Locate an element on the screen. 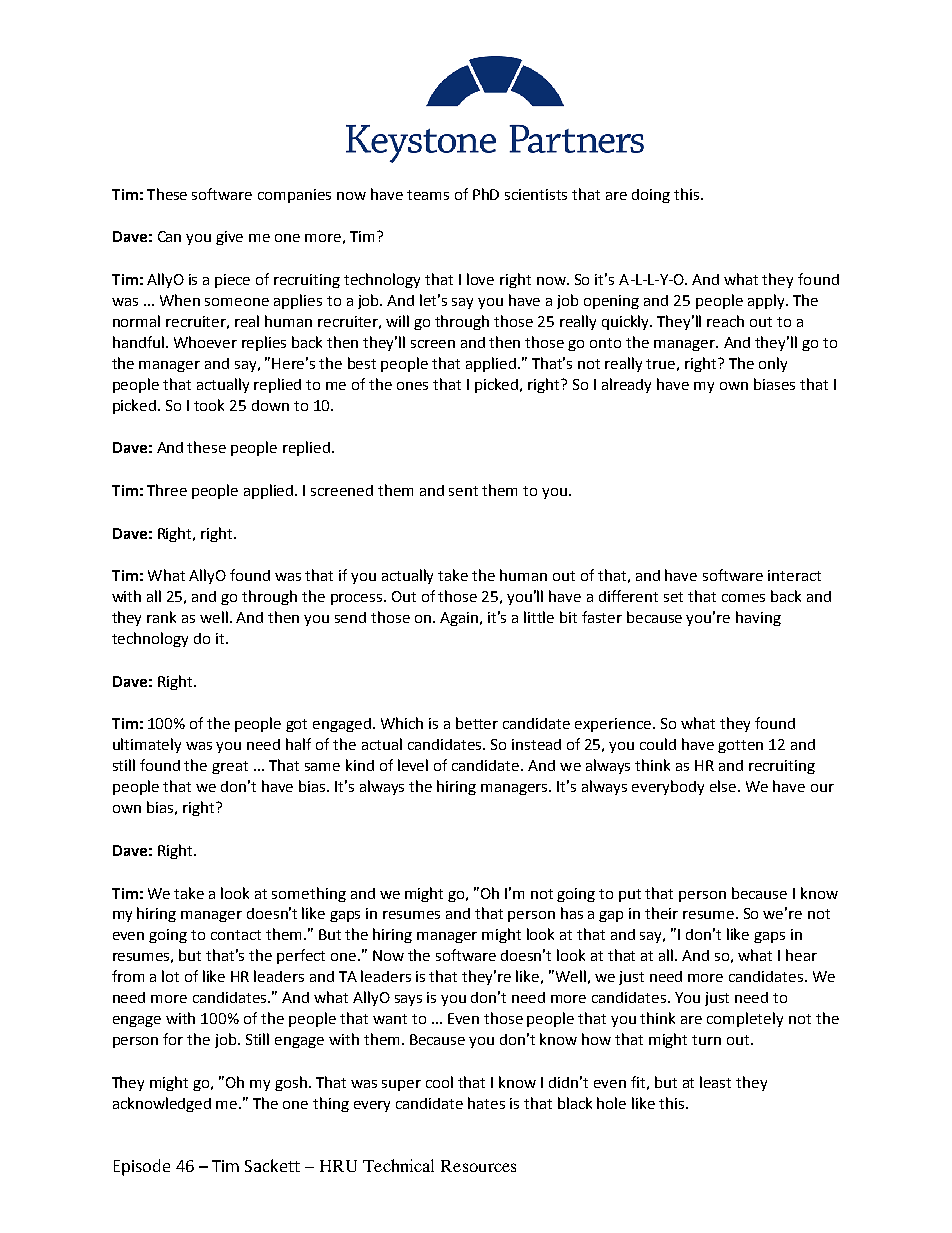 Image resolution: width=952 pixels, height=1233 pixels. Resources is located at coordinates (478, 1166).
